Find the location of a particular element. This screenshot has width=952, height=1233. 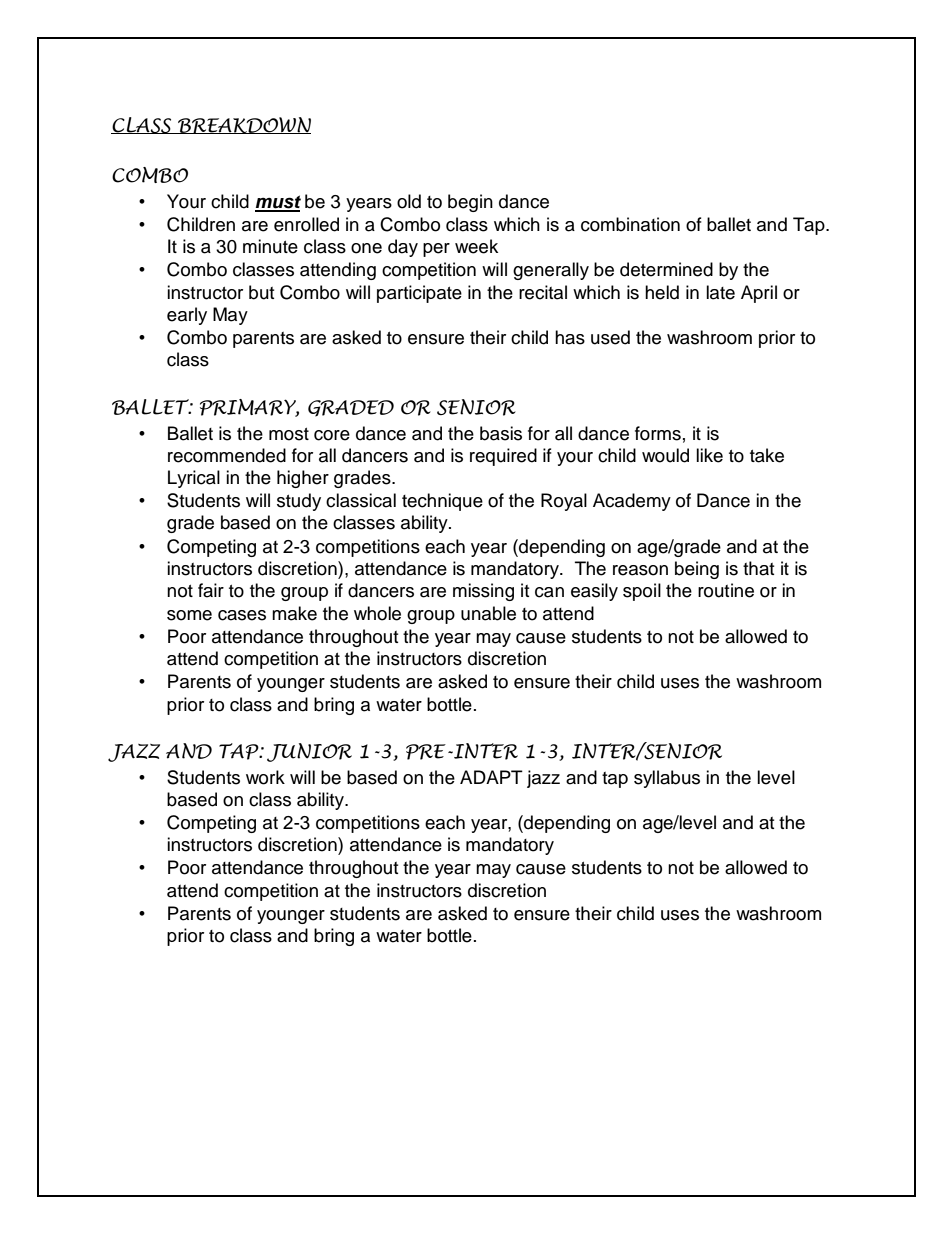

technique is located at coordinates (442, 502).
